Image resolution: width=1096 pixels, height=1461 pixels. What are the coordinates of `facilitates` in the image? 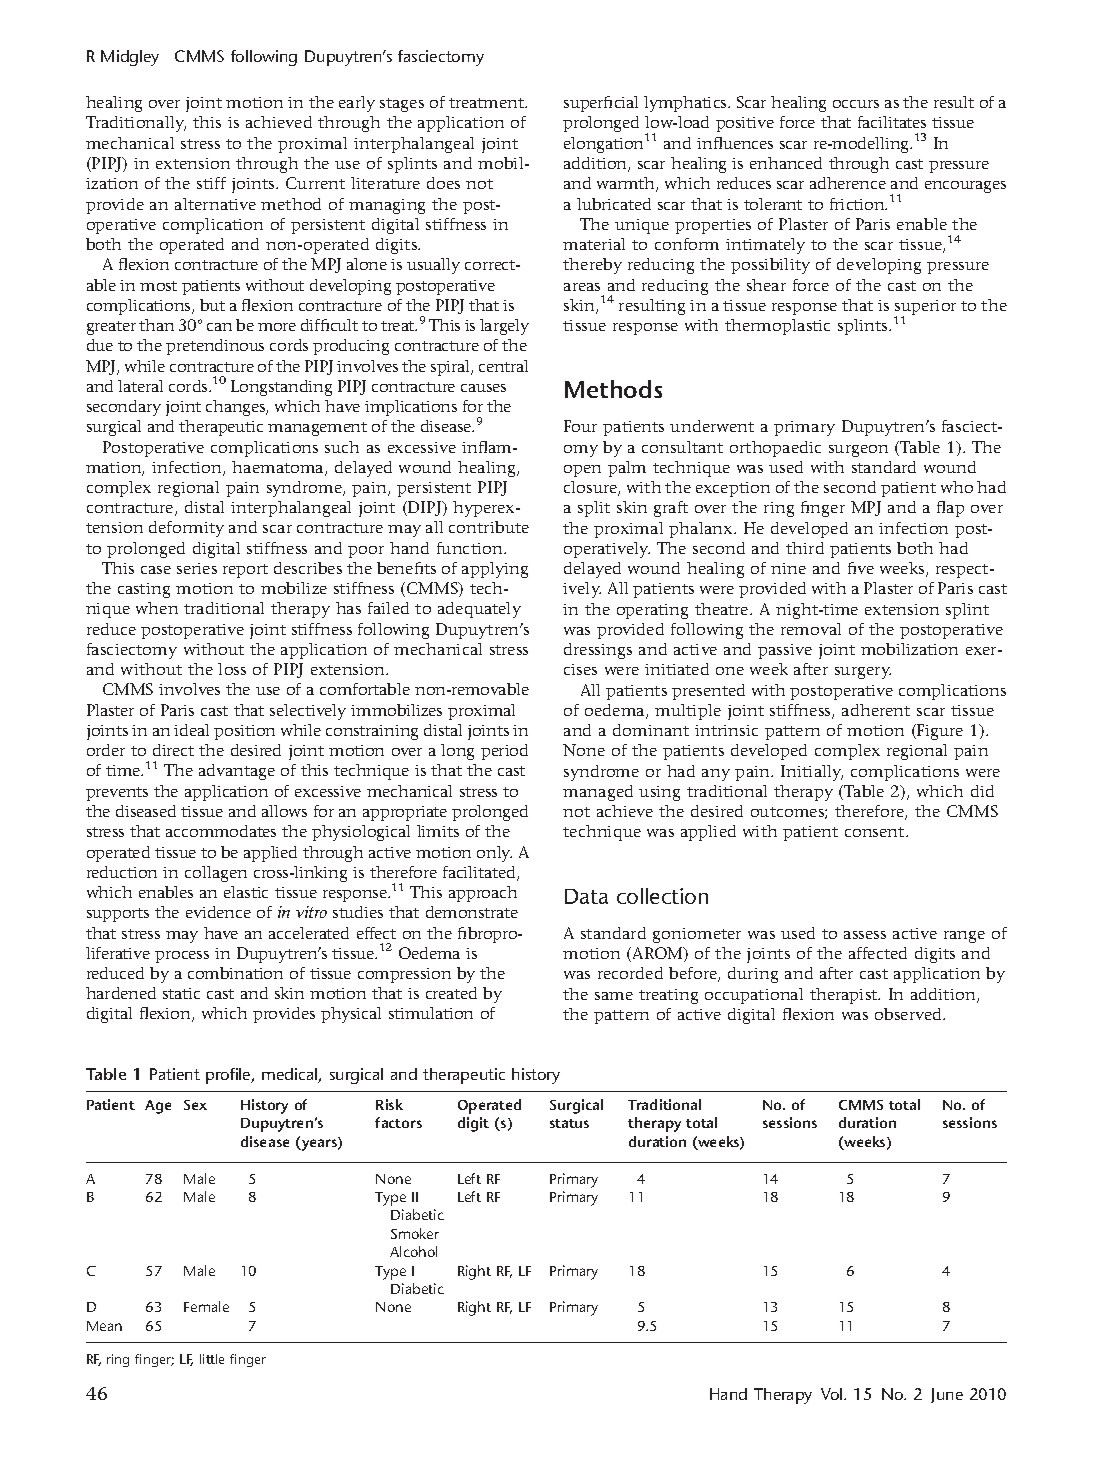 It's located at (892, 122).
